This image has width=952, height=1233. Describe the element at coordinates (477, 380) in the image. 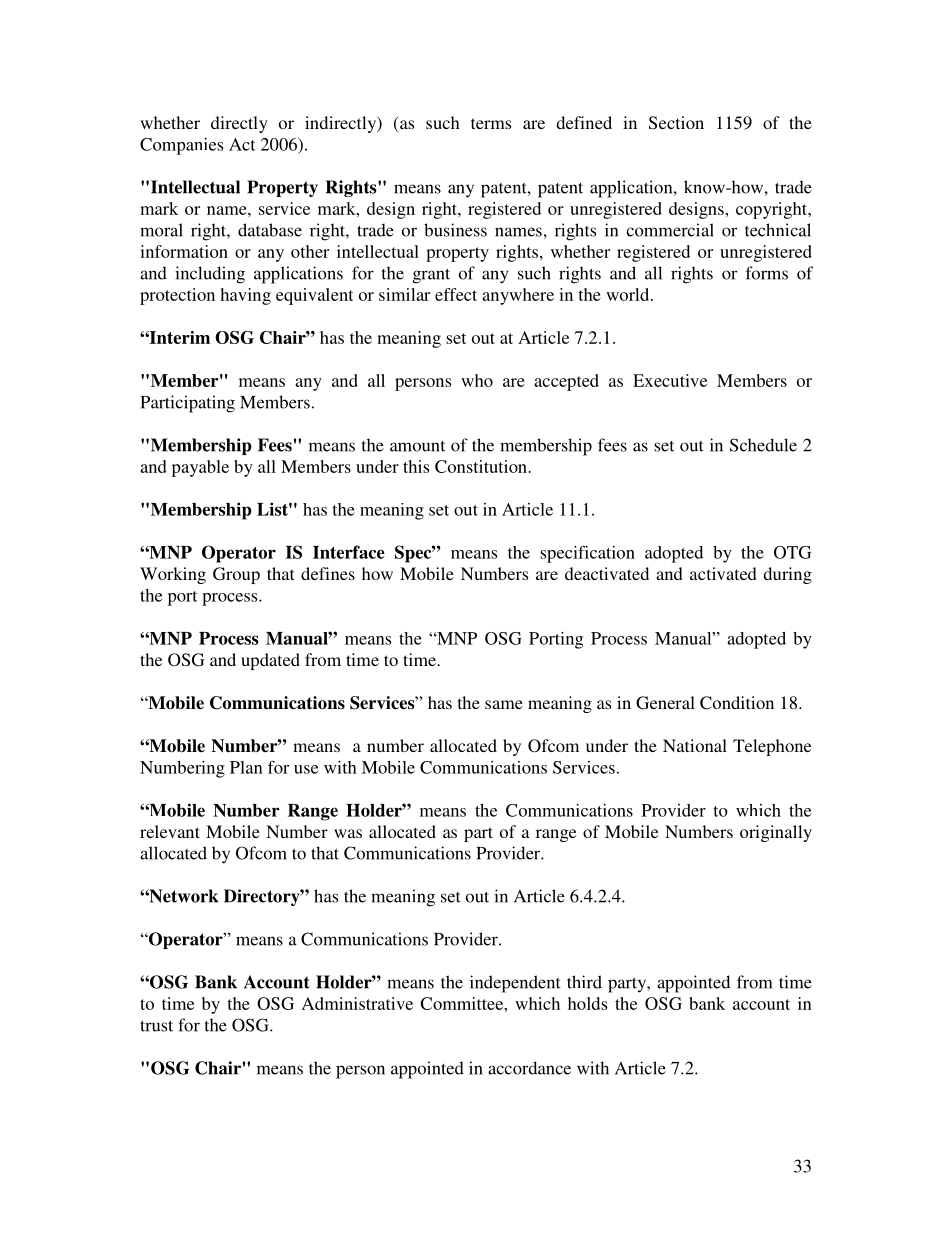

I see `who` at that location.
